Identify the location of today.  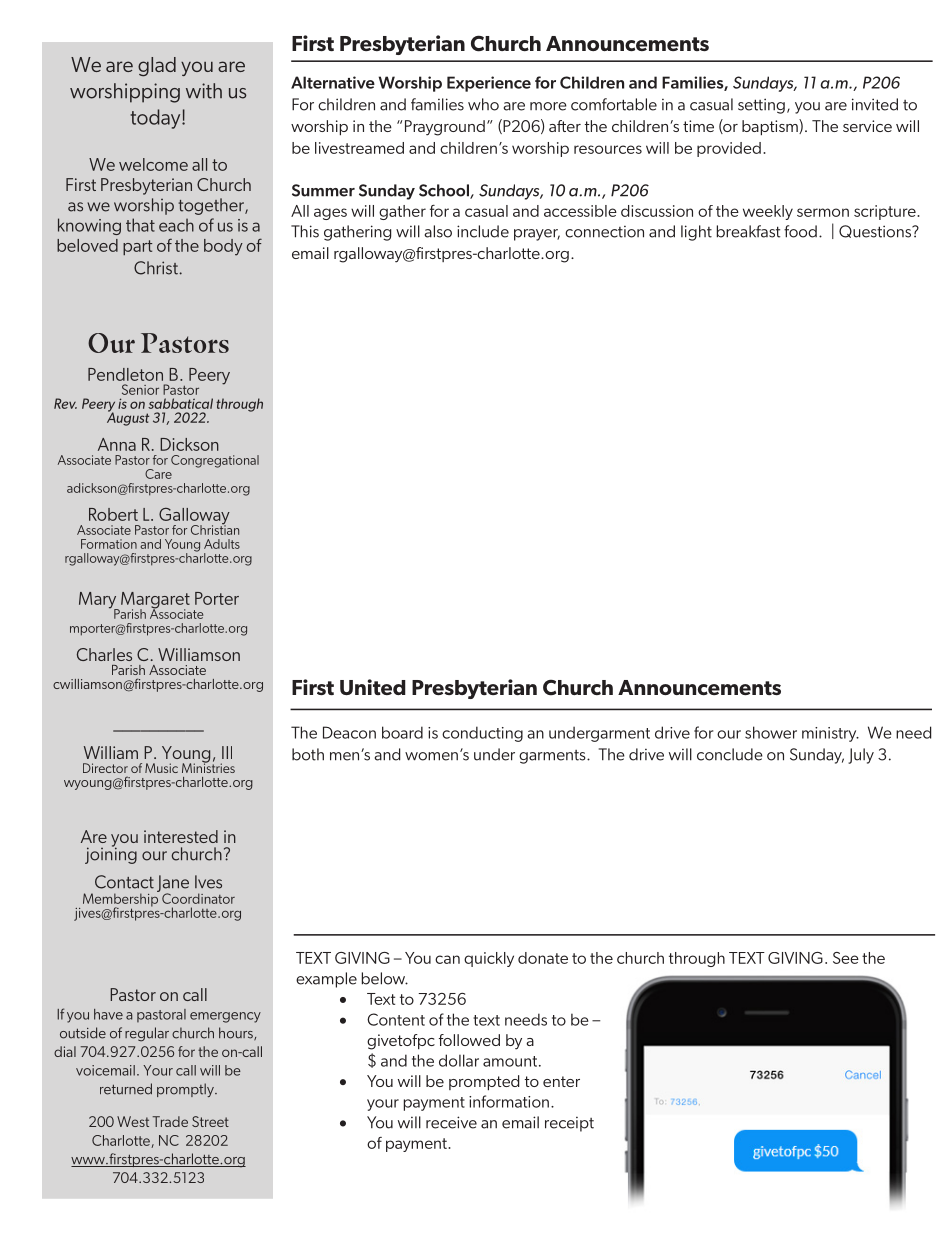
(156, 119).
